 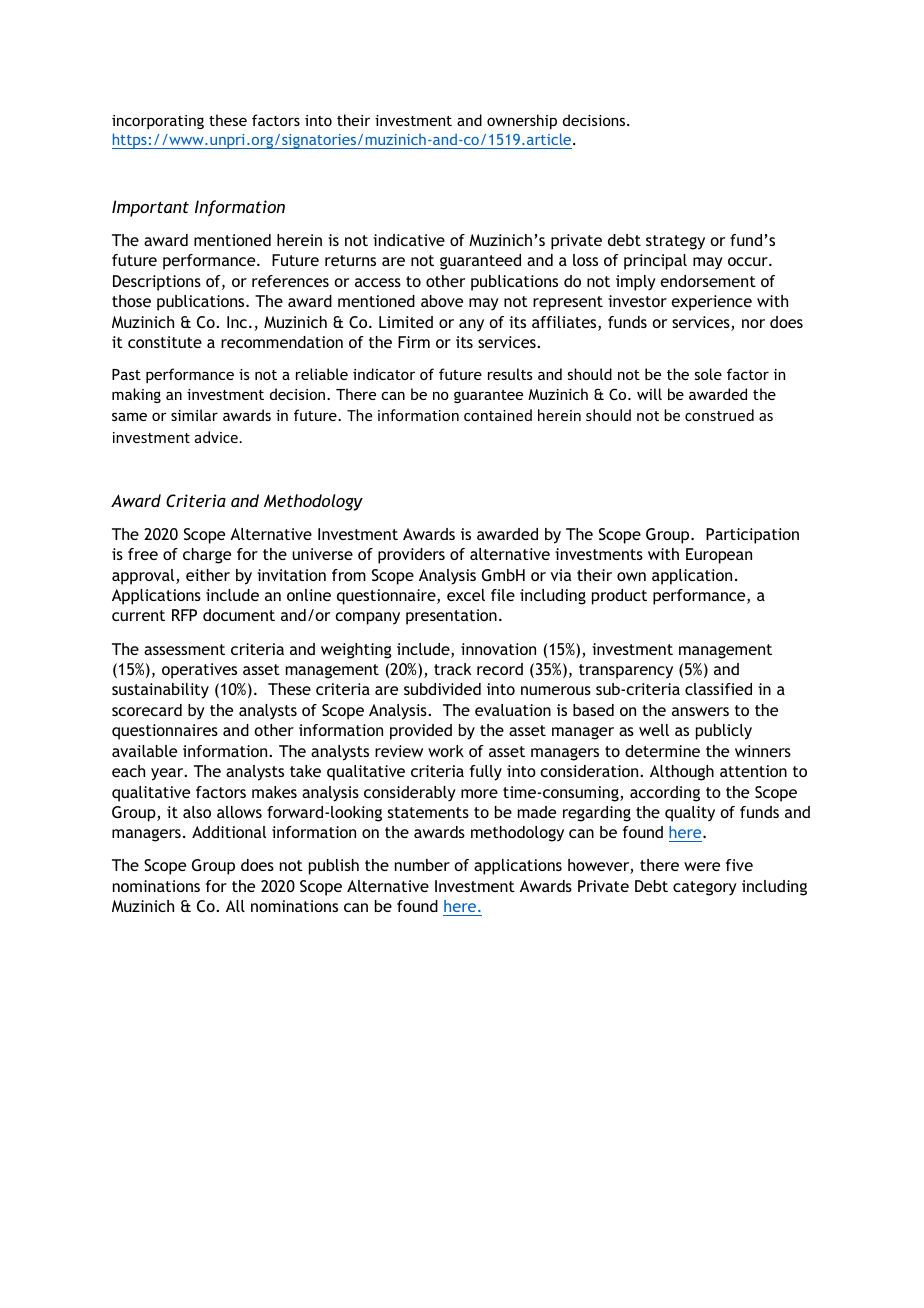 I want to click on strategy, so click(x=675, y=242).
